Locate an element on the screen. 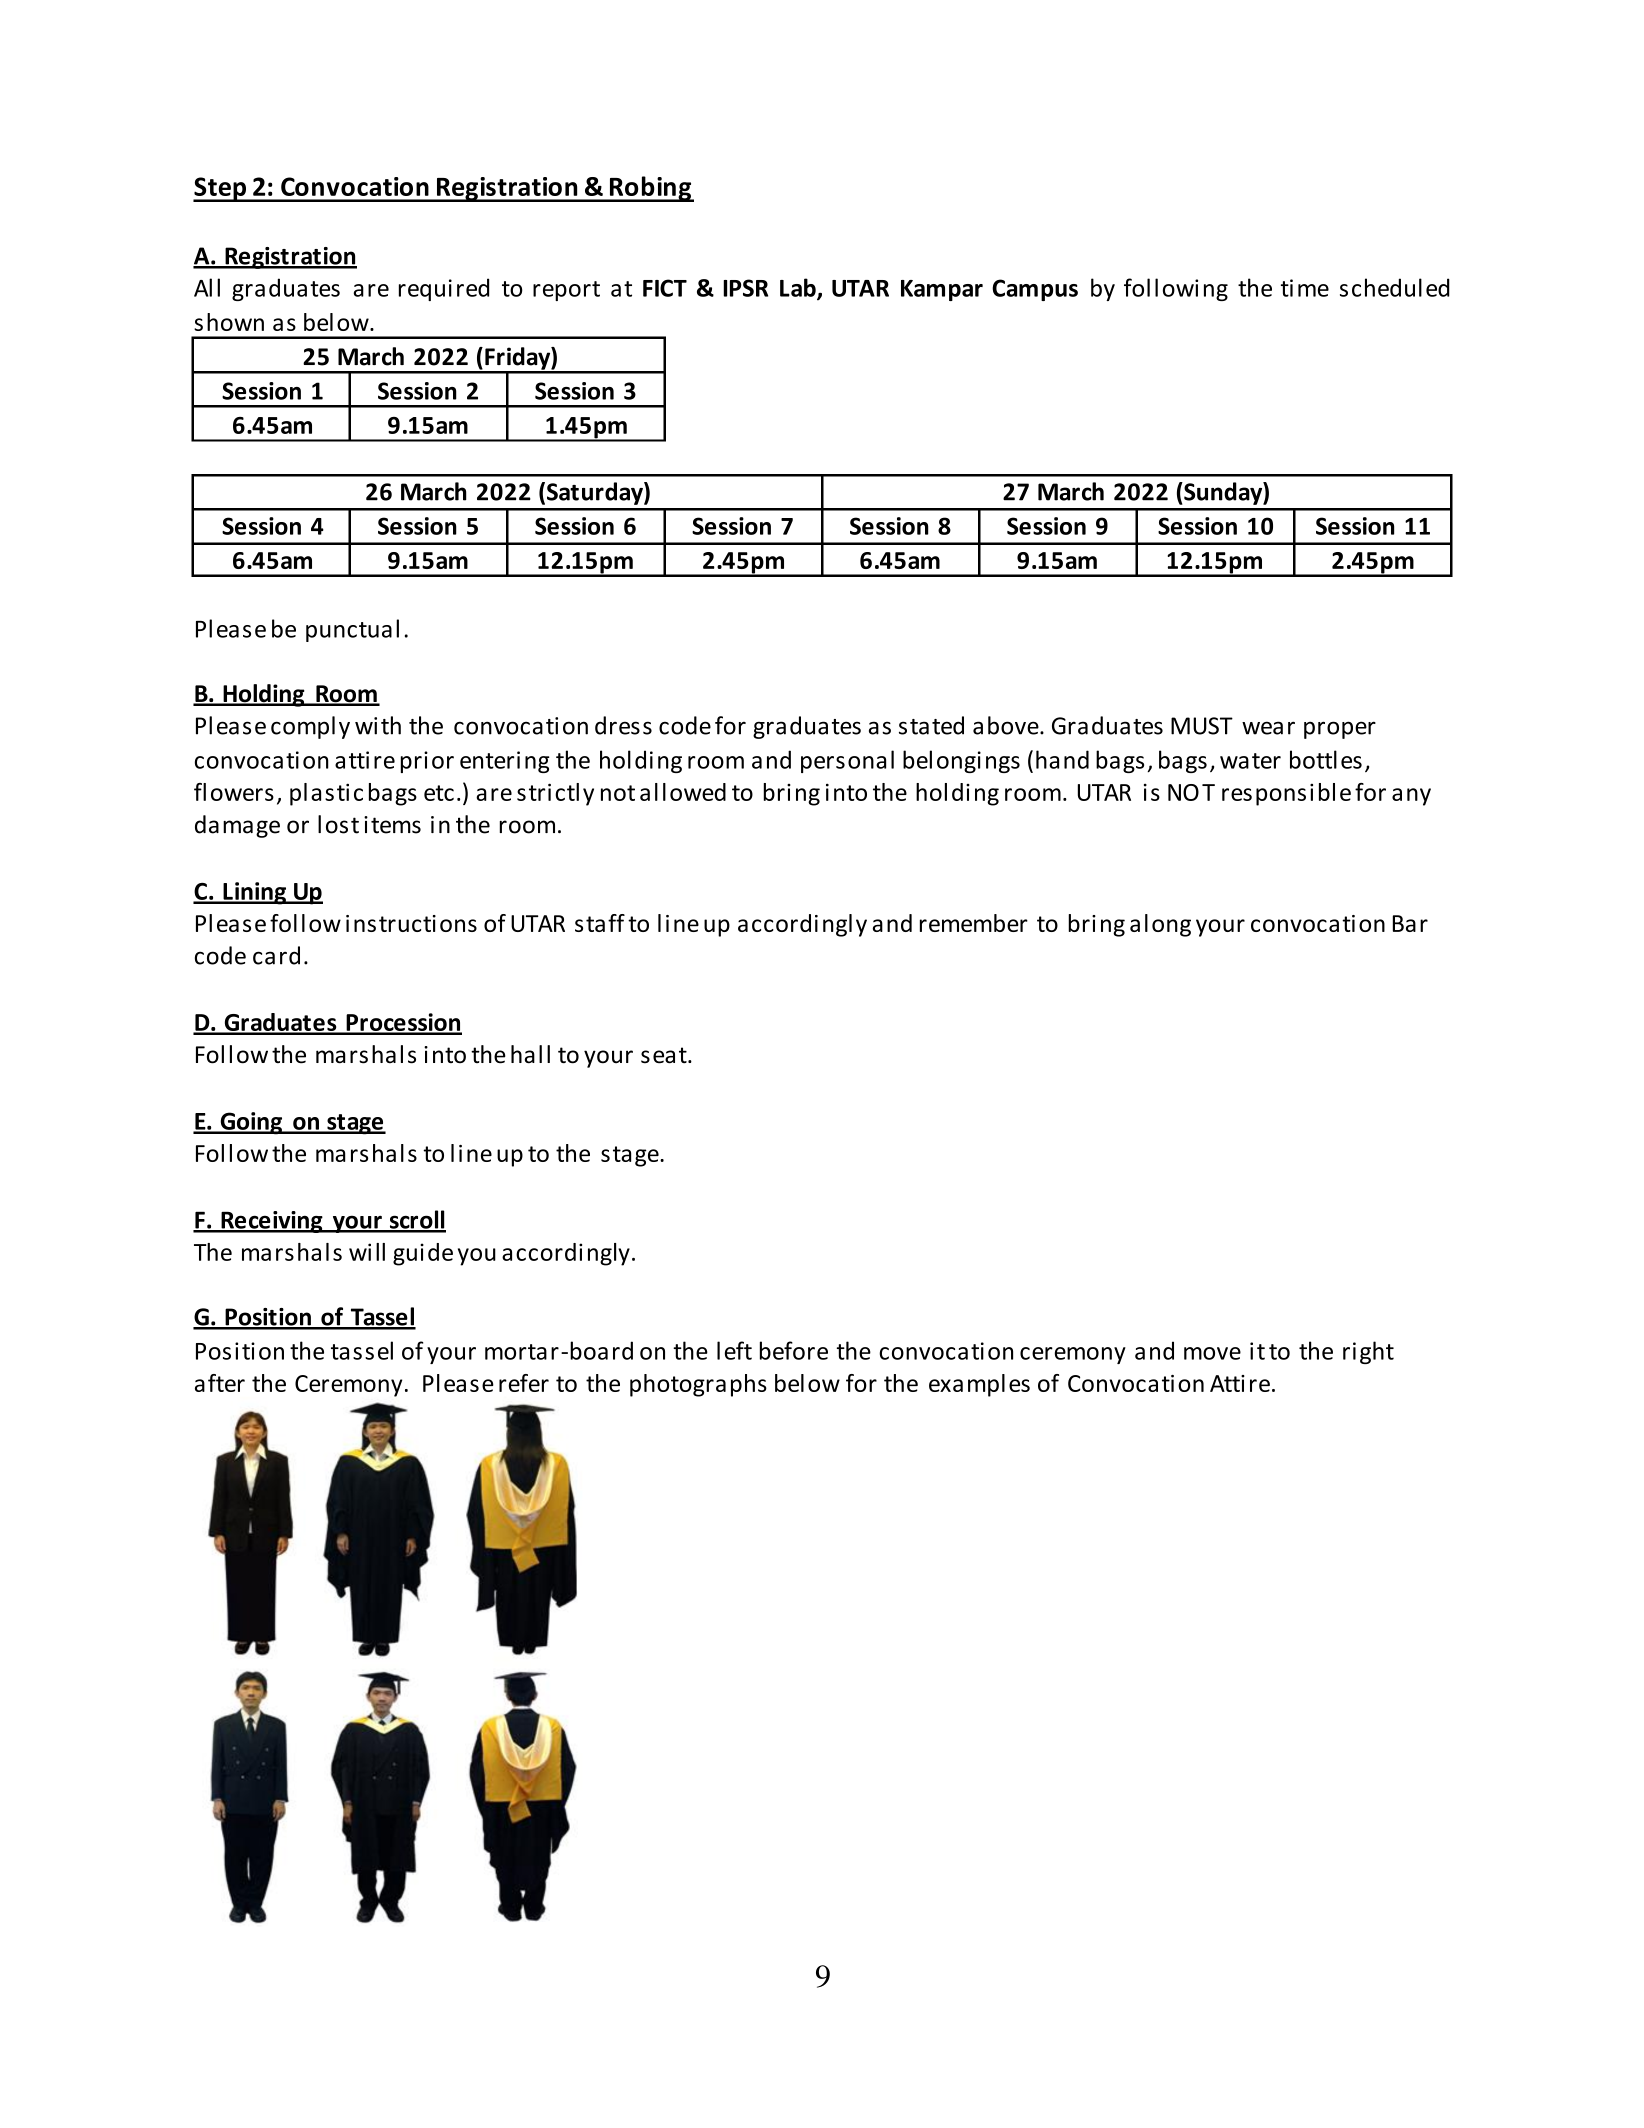  Campus is located at coordinates (1035, 290).
